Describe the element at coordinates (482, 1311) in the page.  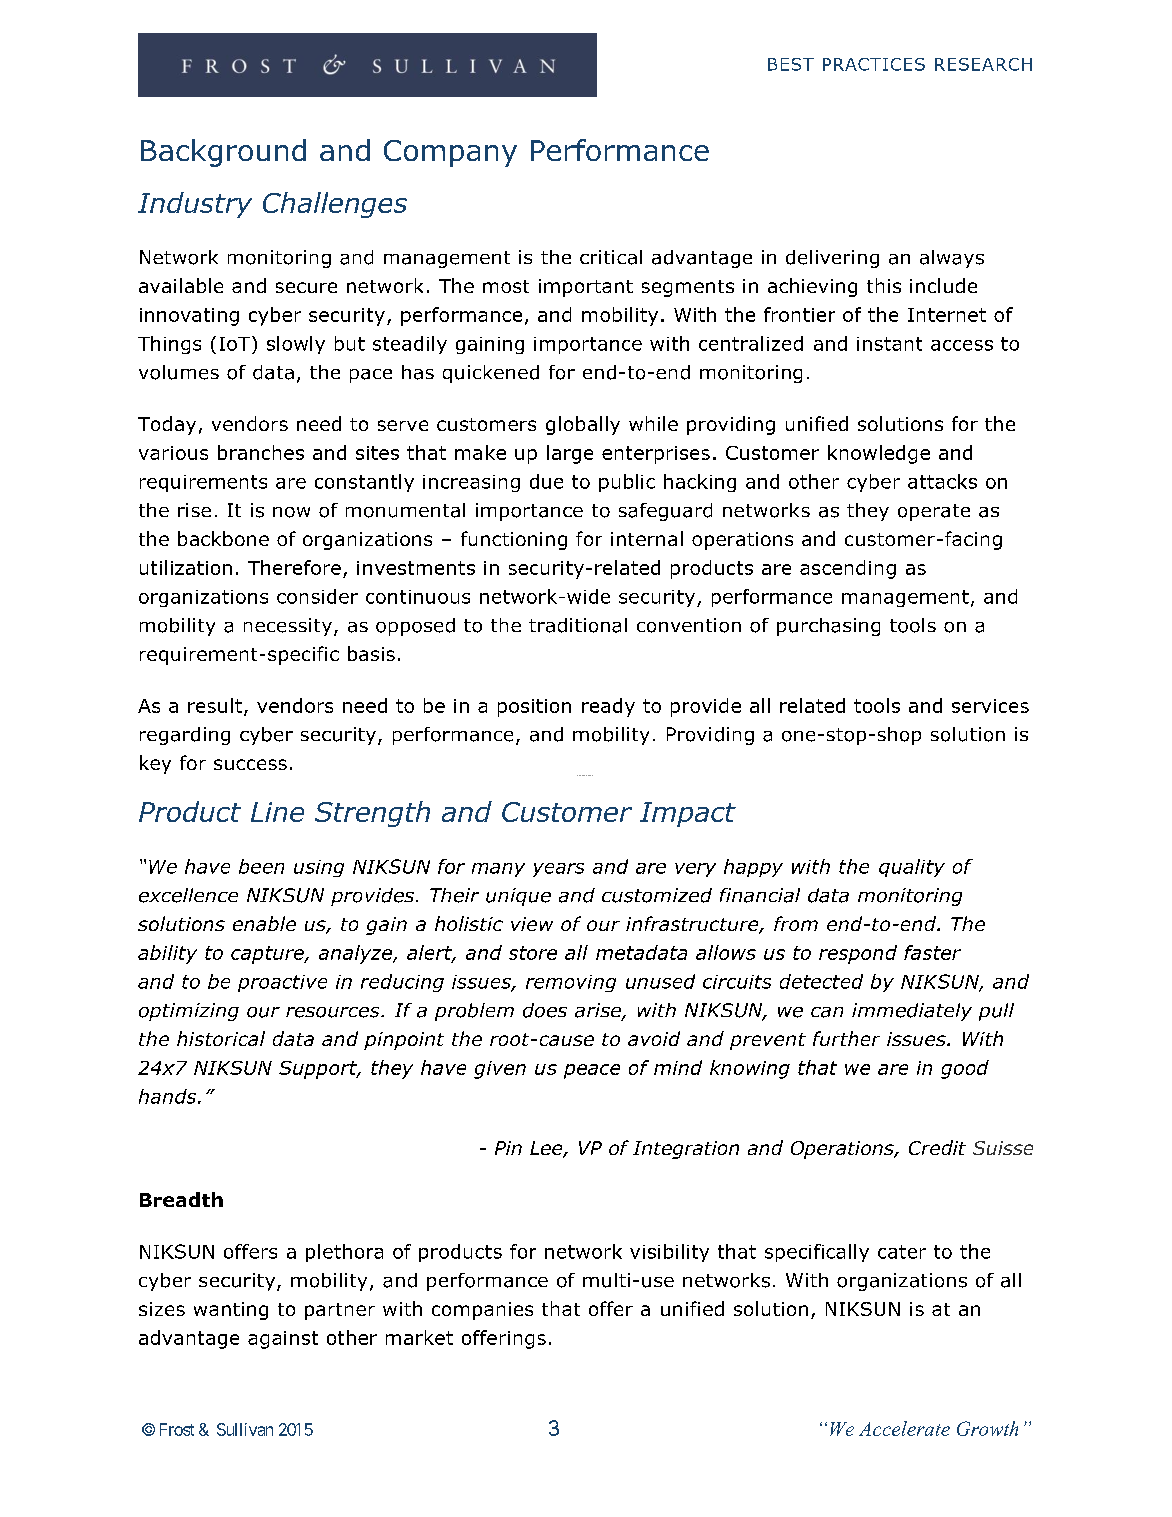
I see `companies` at that location.
